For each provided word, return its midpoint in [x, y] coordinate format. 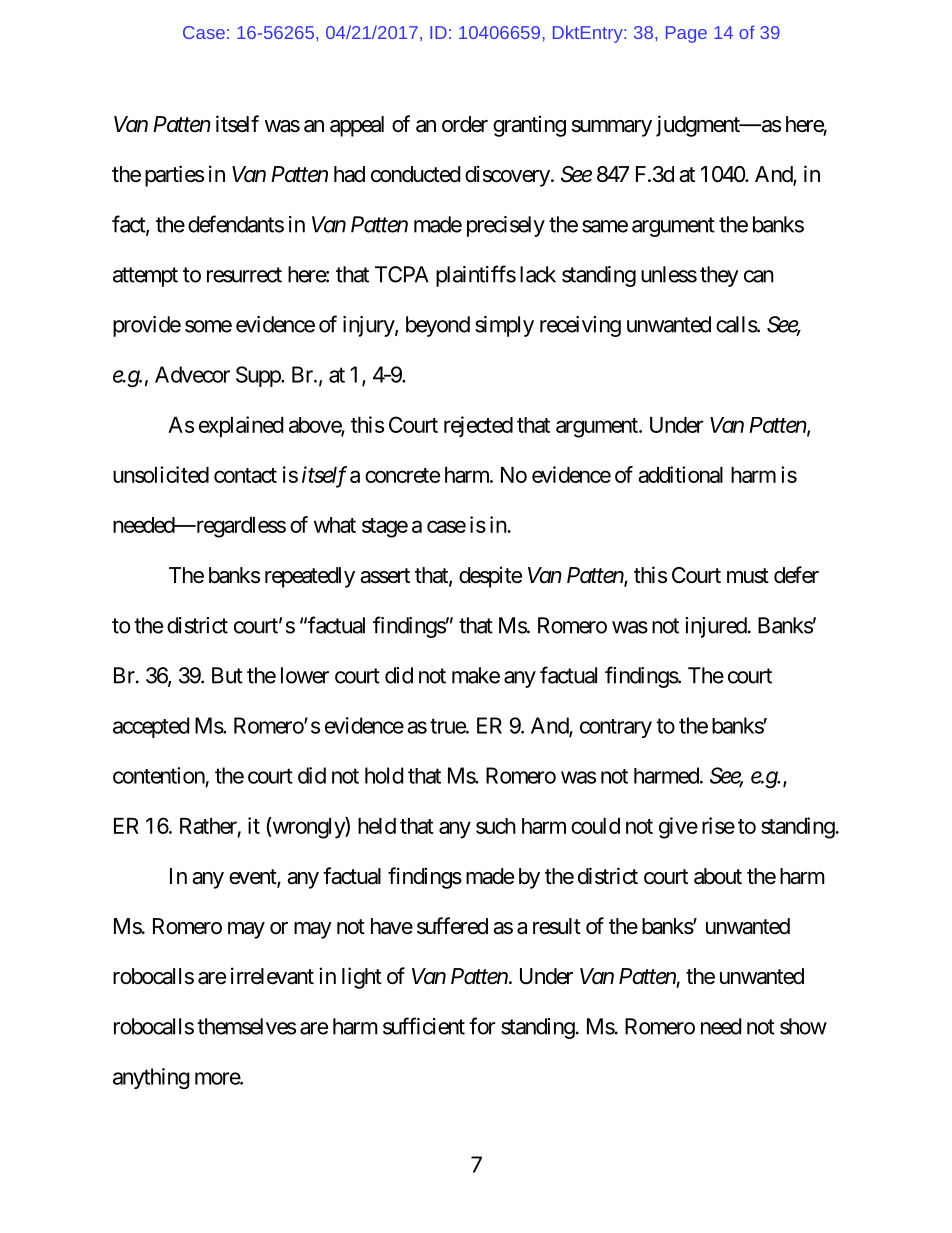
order [465, 124]
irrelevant [272, 976]
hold [384, 775]
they [719, 276]
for [482, 1026]
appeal [357, 126]
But [227, 675]
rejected [478, 426]
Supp [259, 376]
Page [686, 34]
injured [716, 627]
